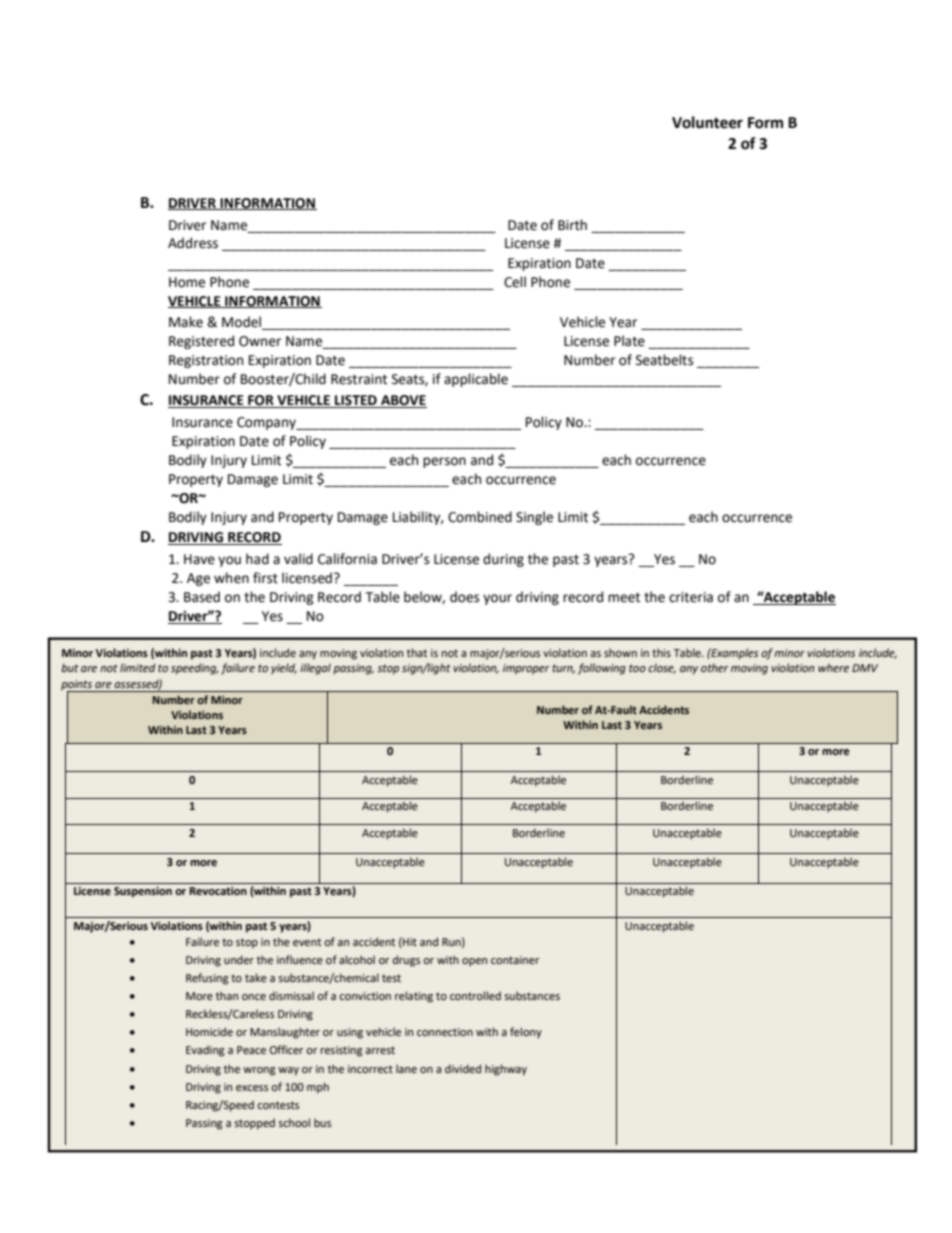 The width and height of the page is (952, 1233). What do you see at coordinates (205, 1051) in the page?
I see `Evading` at bounding box center [205, 1051].
